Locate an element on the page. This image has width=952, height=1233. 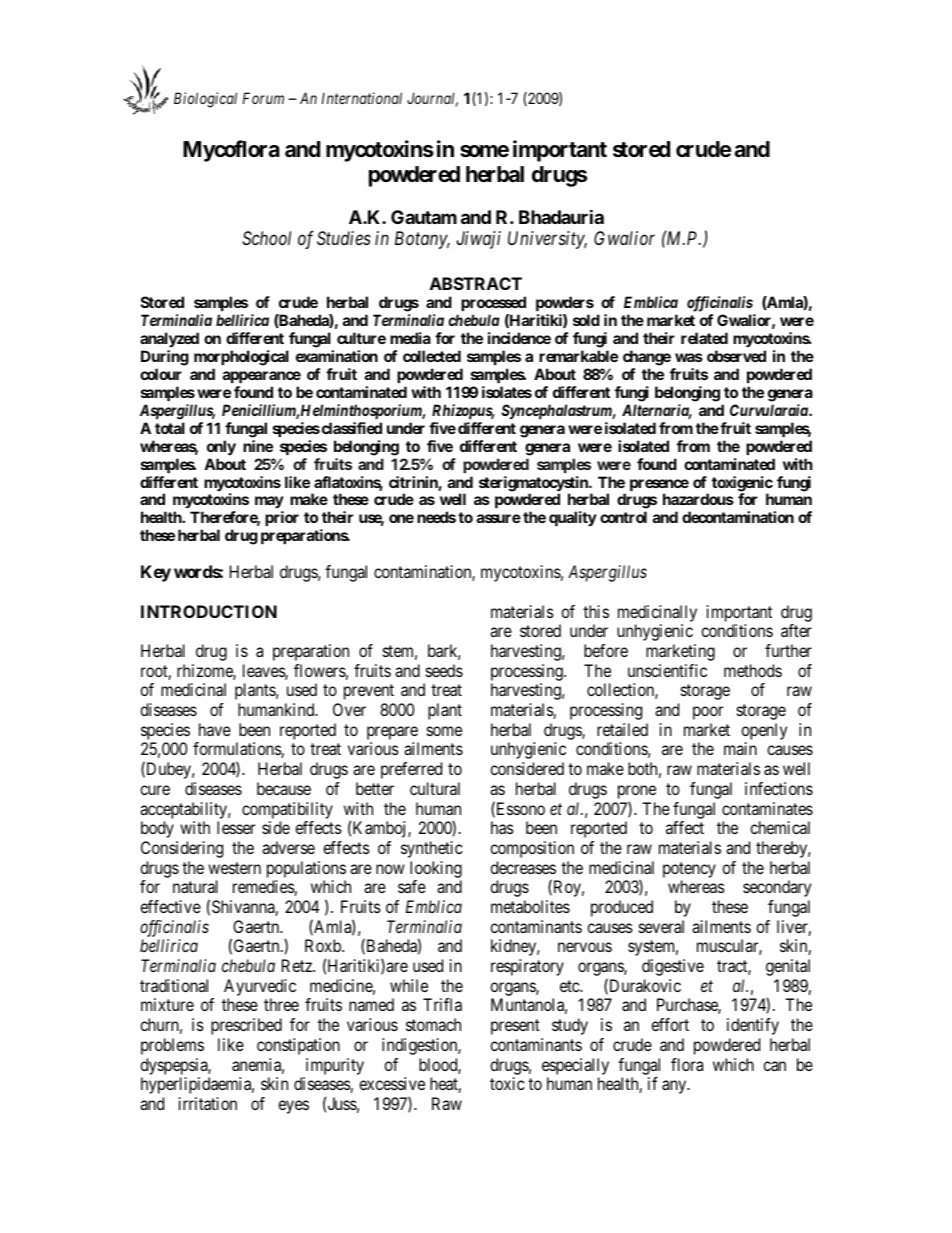
after is located at coordinates (796, 630).
